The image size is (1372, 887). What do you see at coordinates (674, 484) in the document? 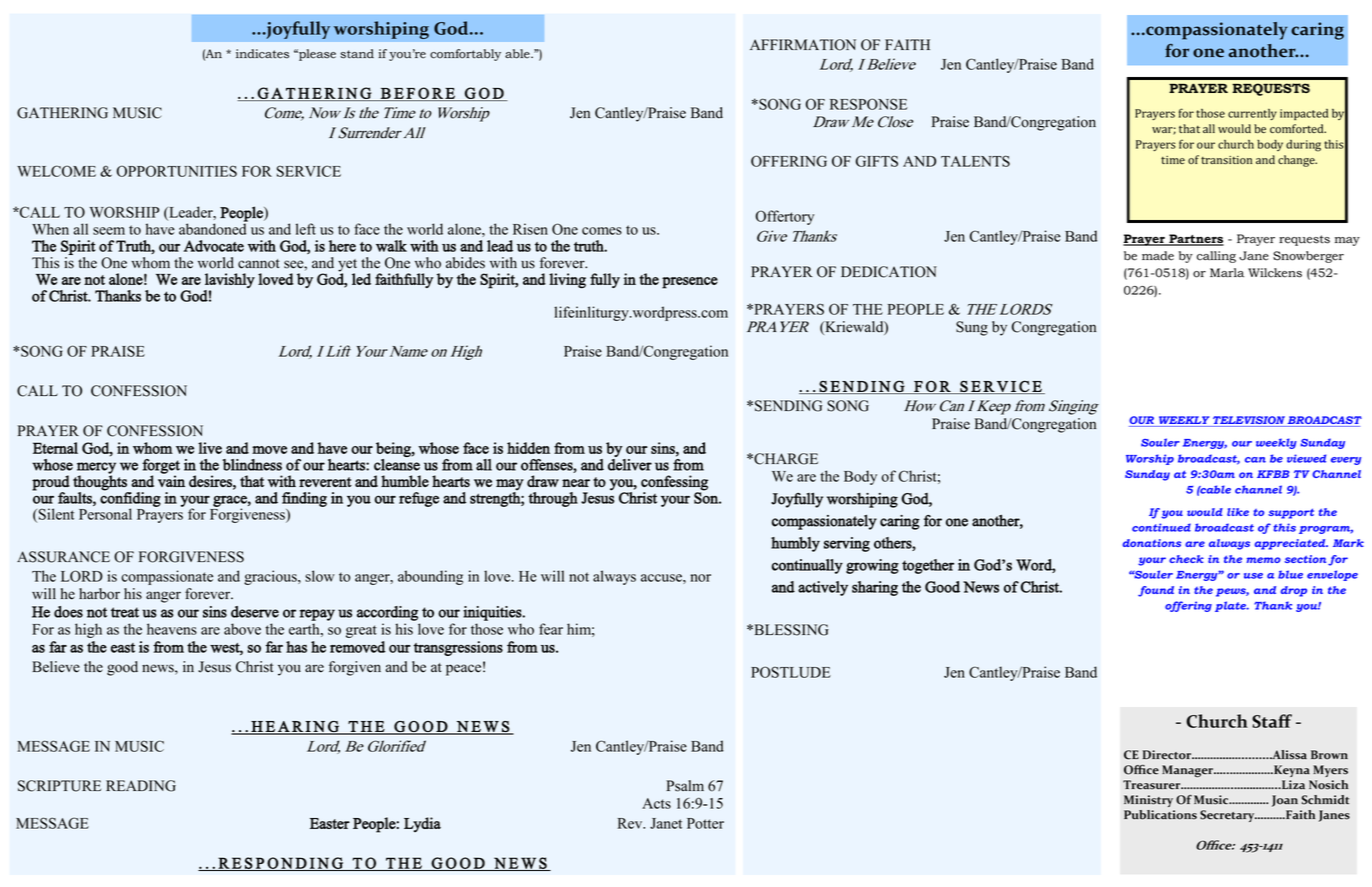
I see `confessing` at bounding box center [674, 484].
